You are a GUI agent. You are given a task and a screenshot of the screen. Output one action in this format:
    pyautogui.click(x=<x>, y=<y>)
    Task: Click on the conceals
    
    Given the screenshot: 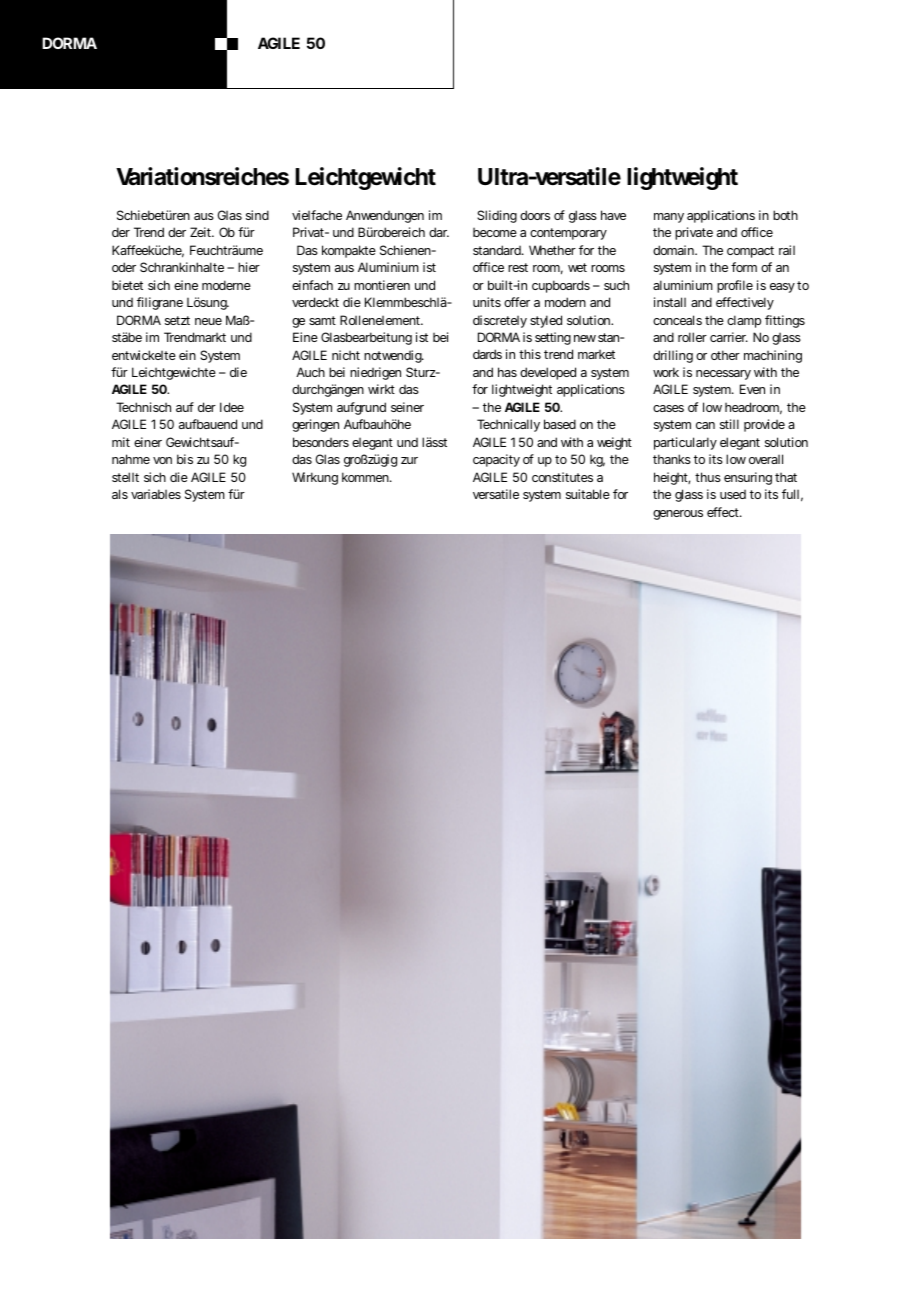 What is the action you would take?
    pyautogui.click(x=677, y=320)
